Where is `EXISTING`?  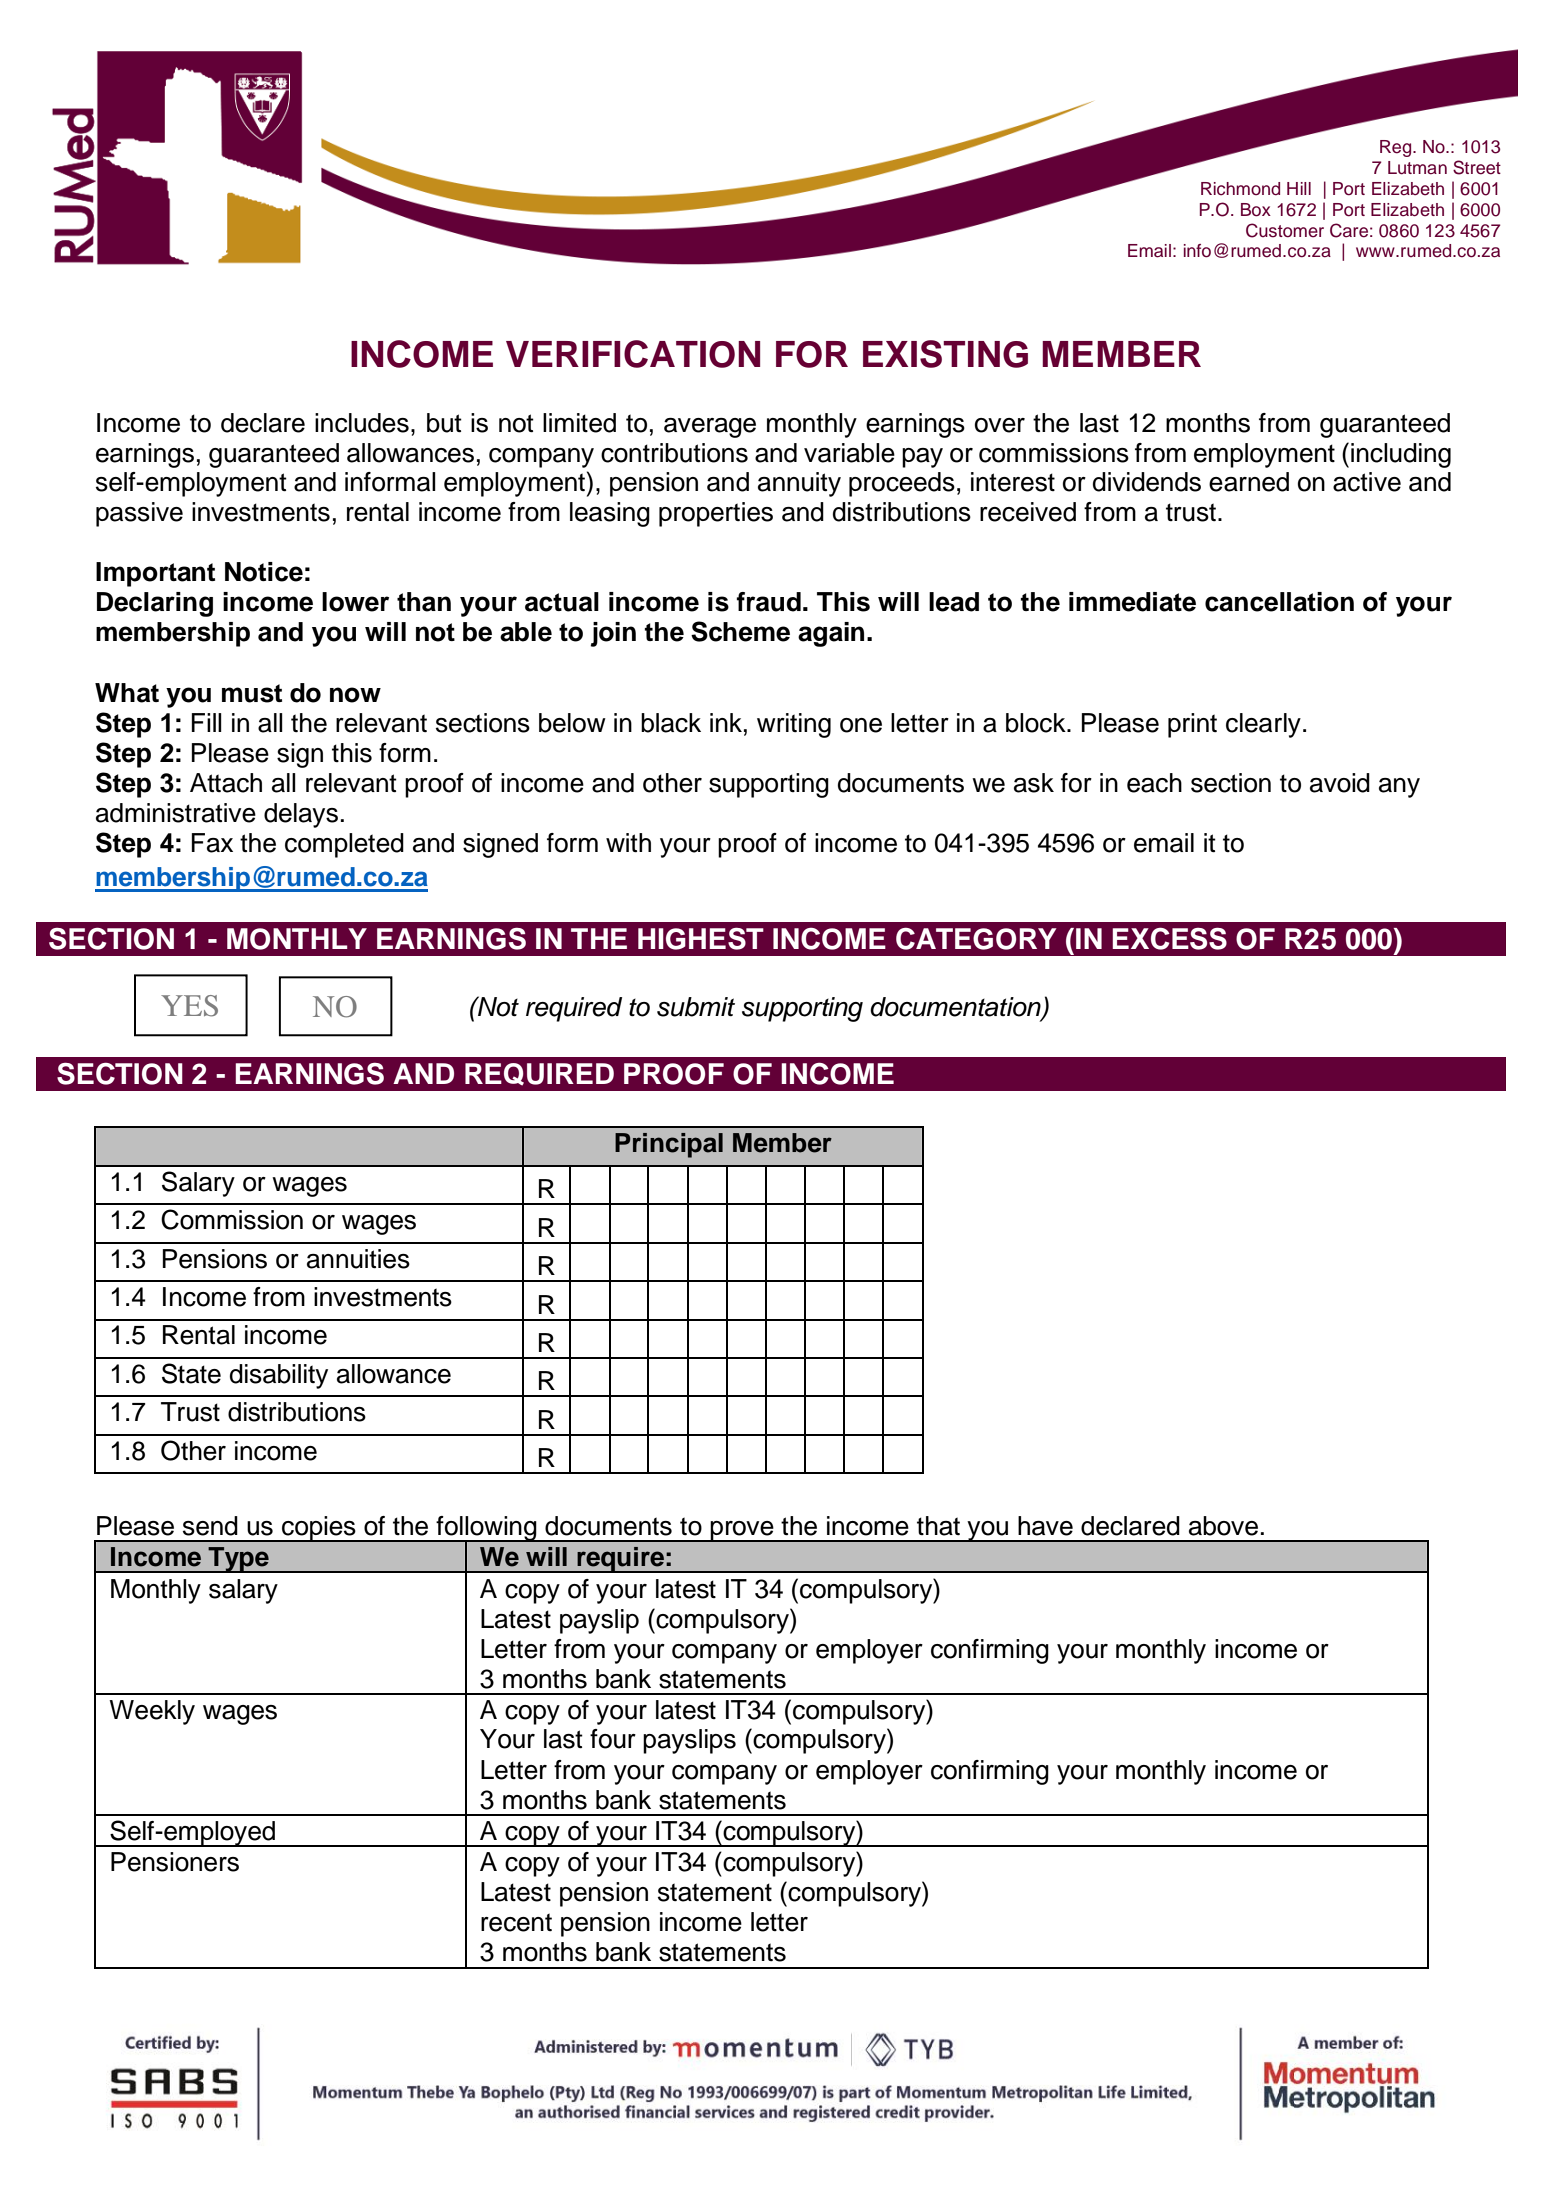 EXISTING is located at coordinates (945, 354).
